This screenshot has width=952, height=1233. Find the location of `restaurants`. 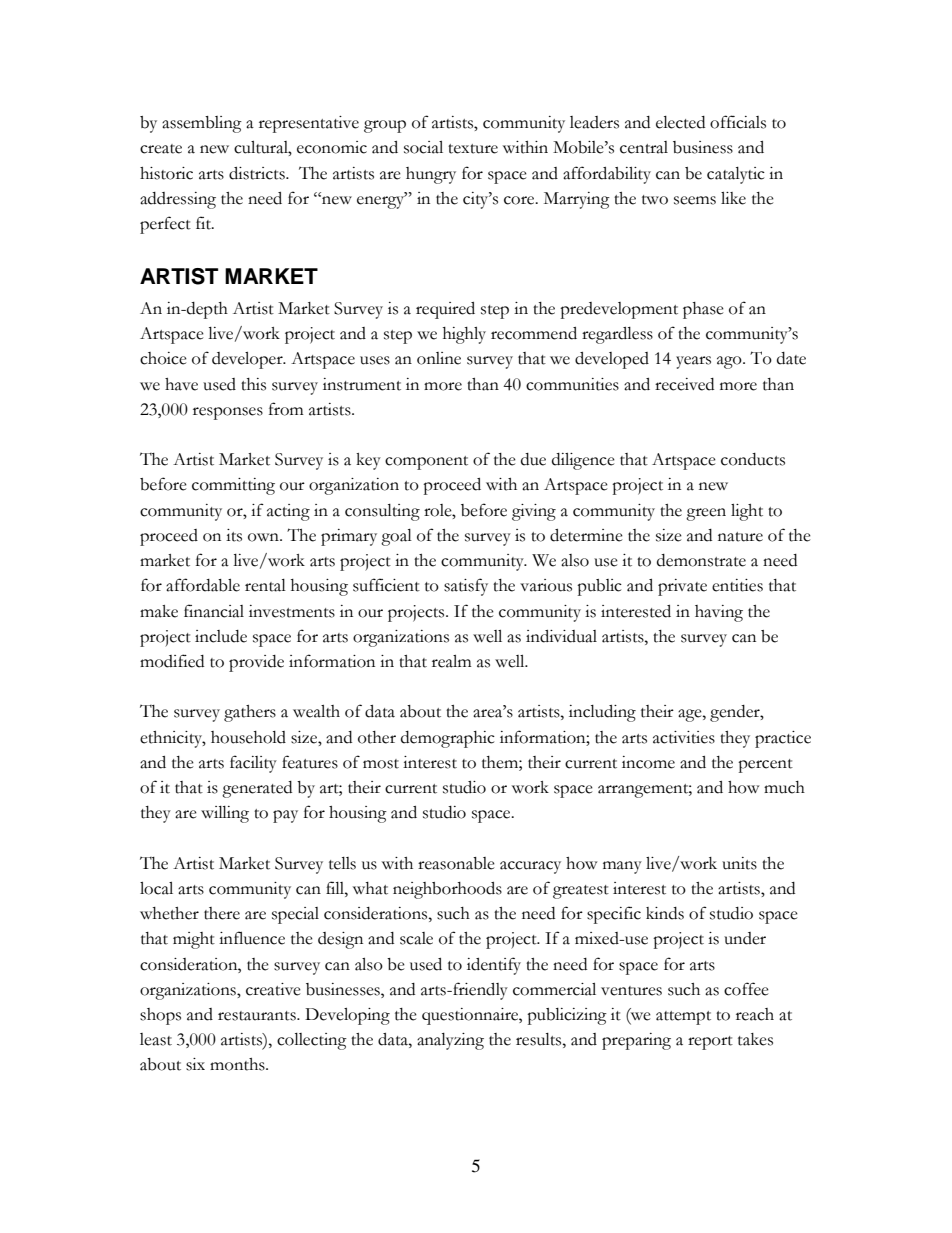

restaurants is located at coordinates (258, 1016).
